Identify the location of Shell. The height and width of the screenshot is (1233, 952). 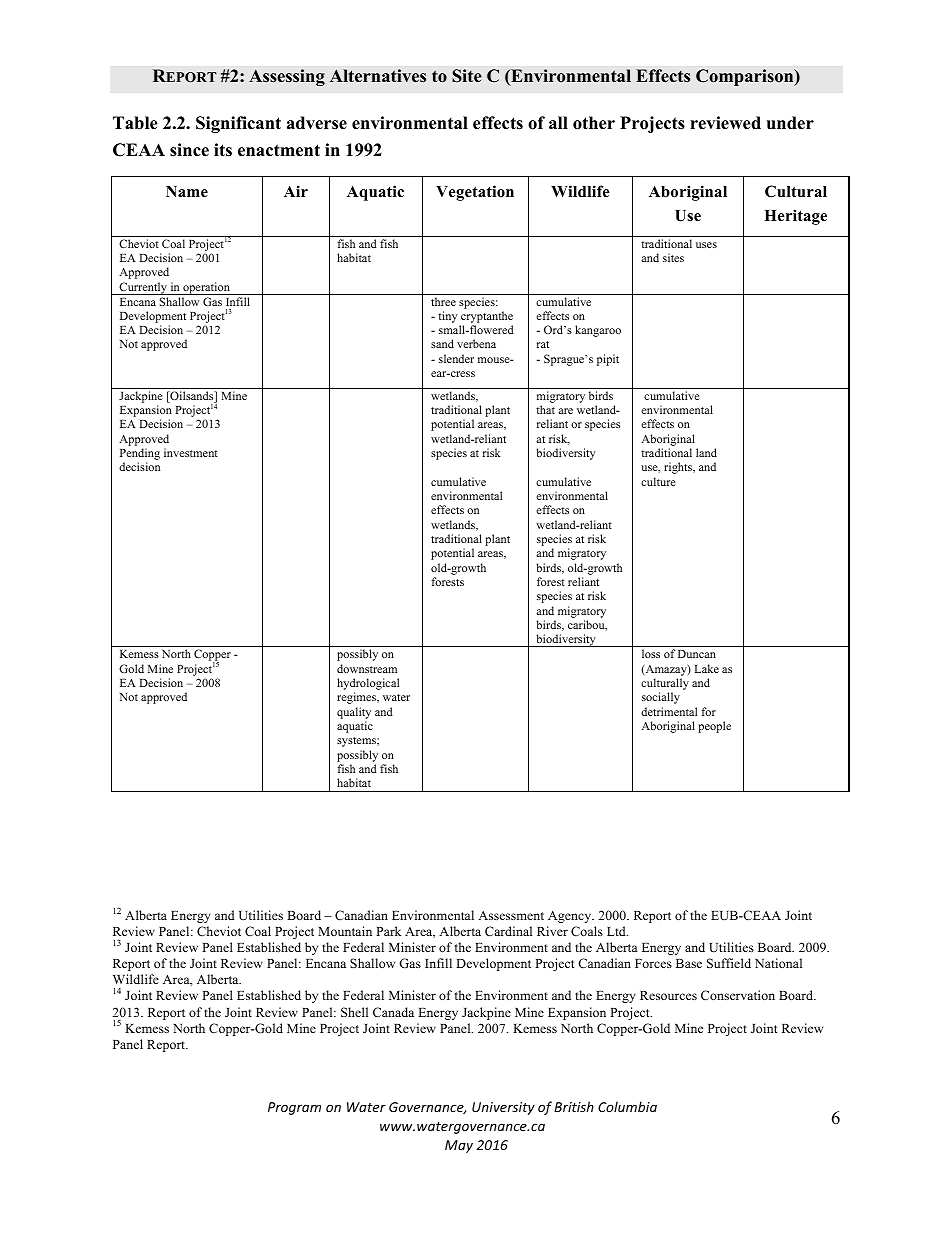
(354, 1012).
